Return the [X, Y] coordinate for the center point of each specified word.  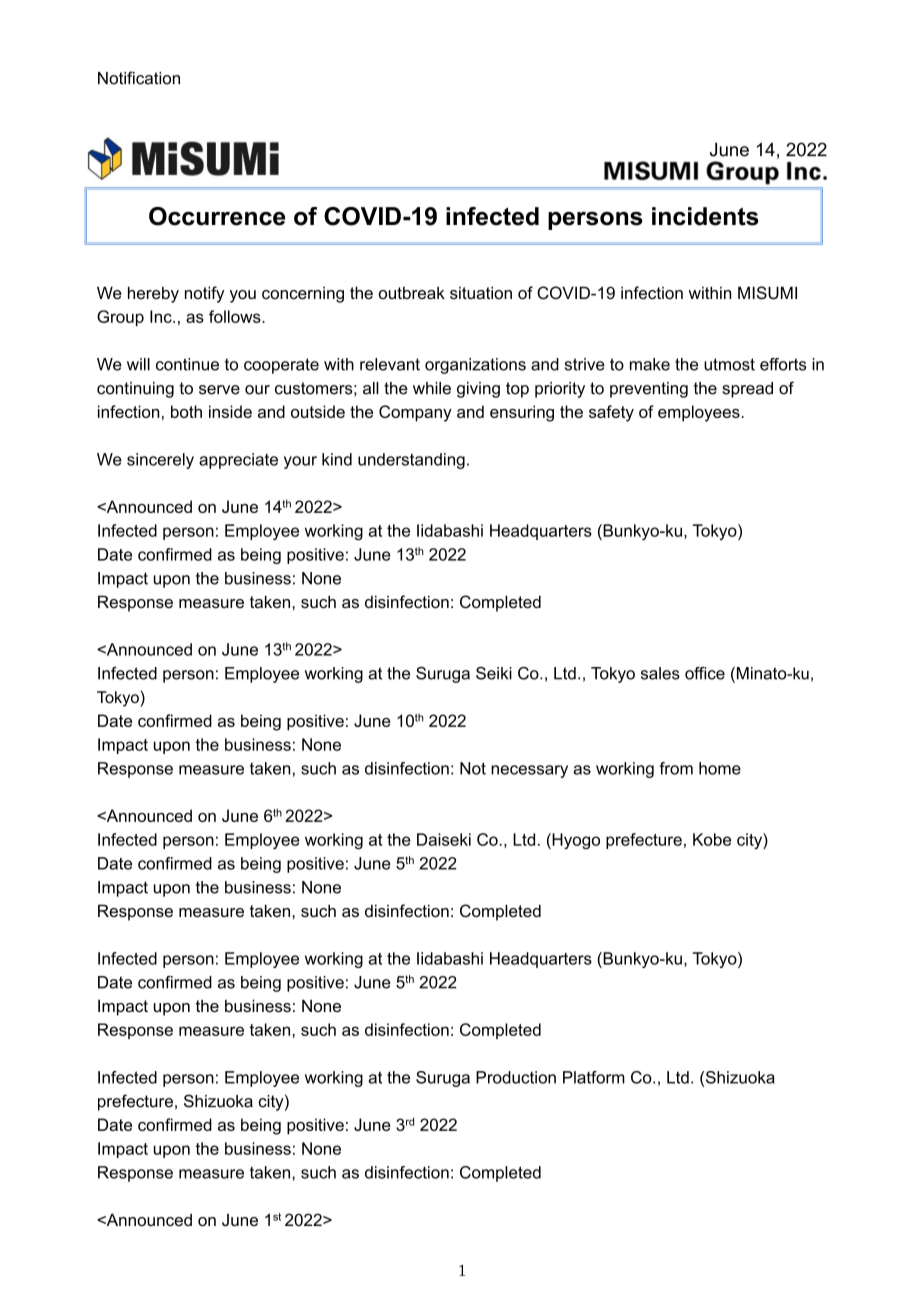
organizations [475, 366]
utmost [729, 364]
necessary [529, 771]
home [720, 768]
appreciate [238, 461]
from [676, 768]
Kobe [712, 839]
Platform [594, 1077]
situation [481, 292]
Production [516, 1077]
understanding [411, 461]
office [705, 673]
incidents [705, 216]
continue [187, 364]
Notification [139, 78]
